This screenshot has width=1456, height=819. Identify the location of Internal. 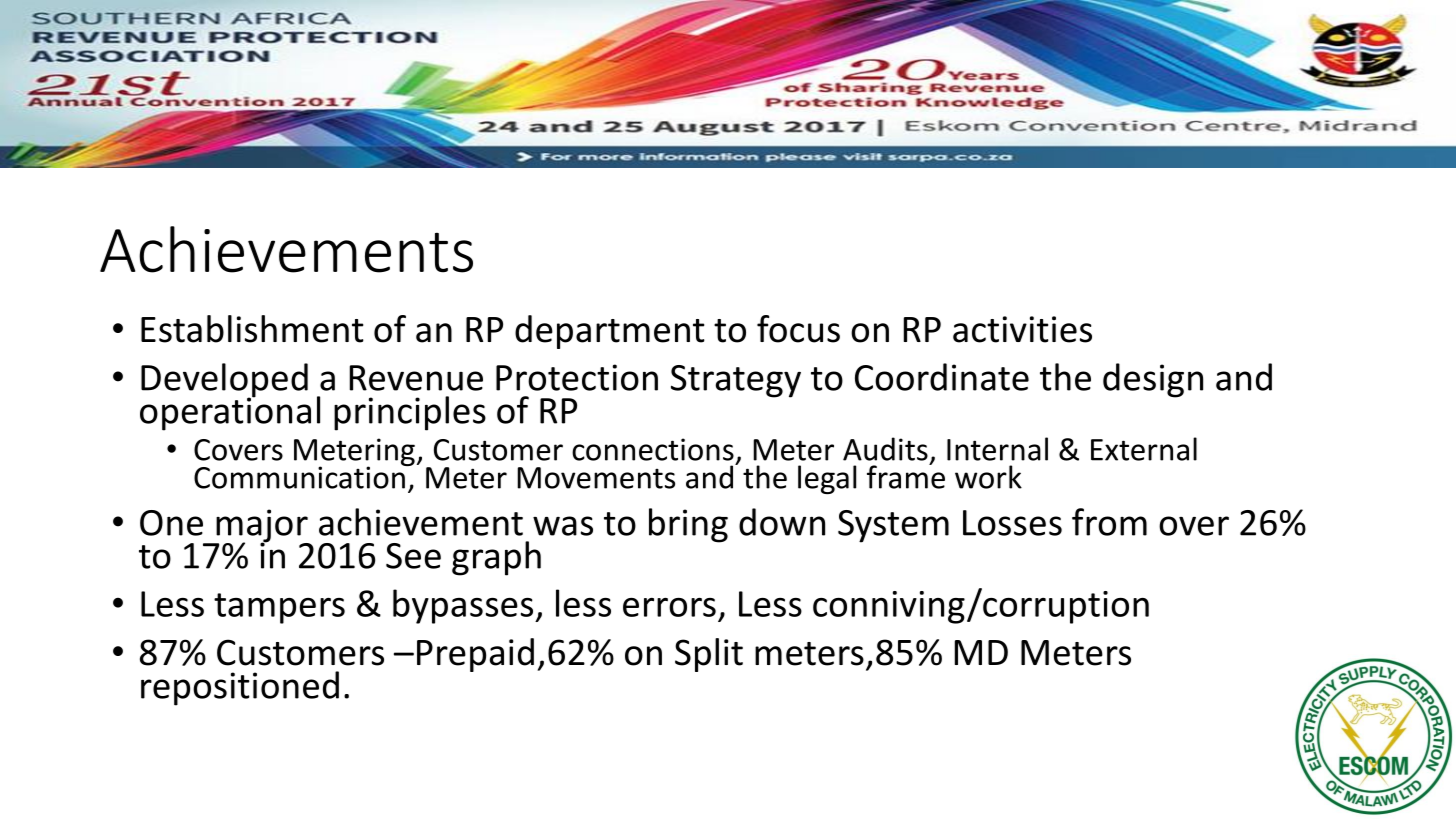
(997, 449).
